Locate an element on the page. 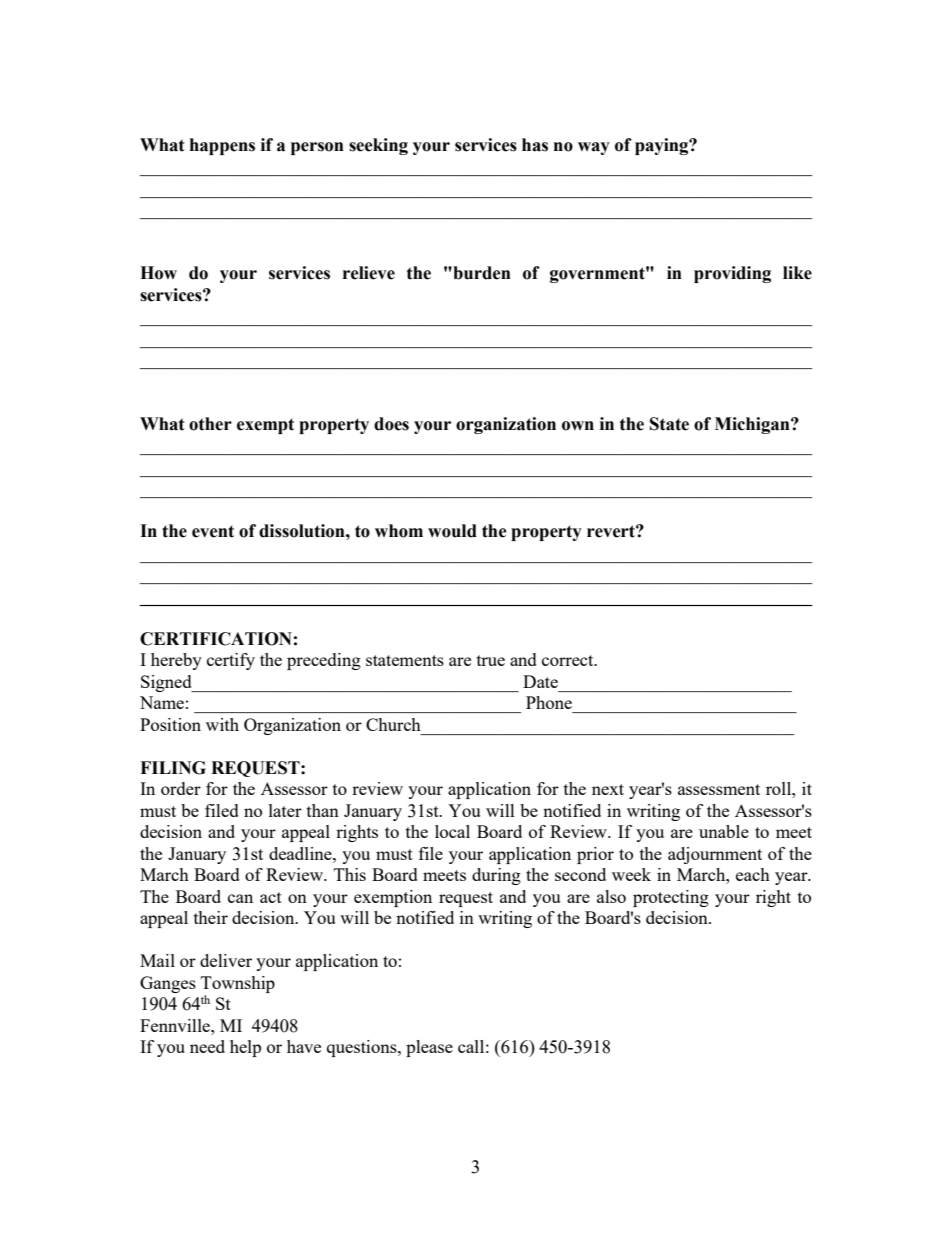 This document has width=952, height=1233. assessment is located at coordinates (719, 789).
